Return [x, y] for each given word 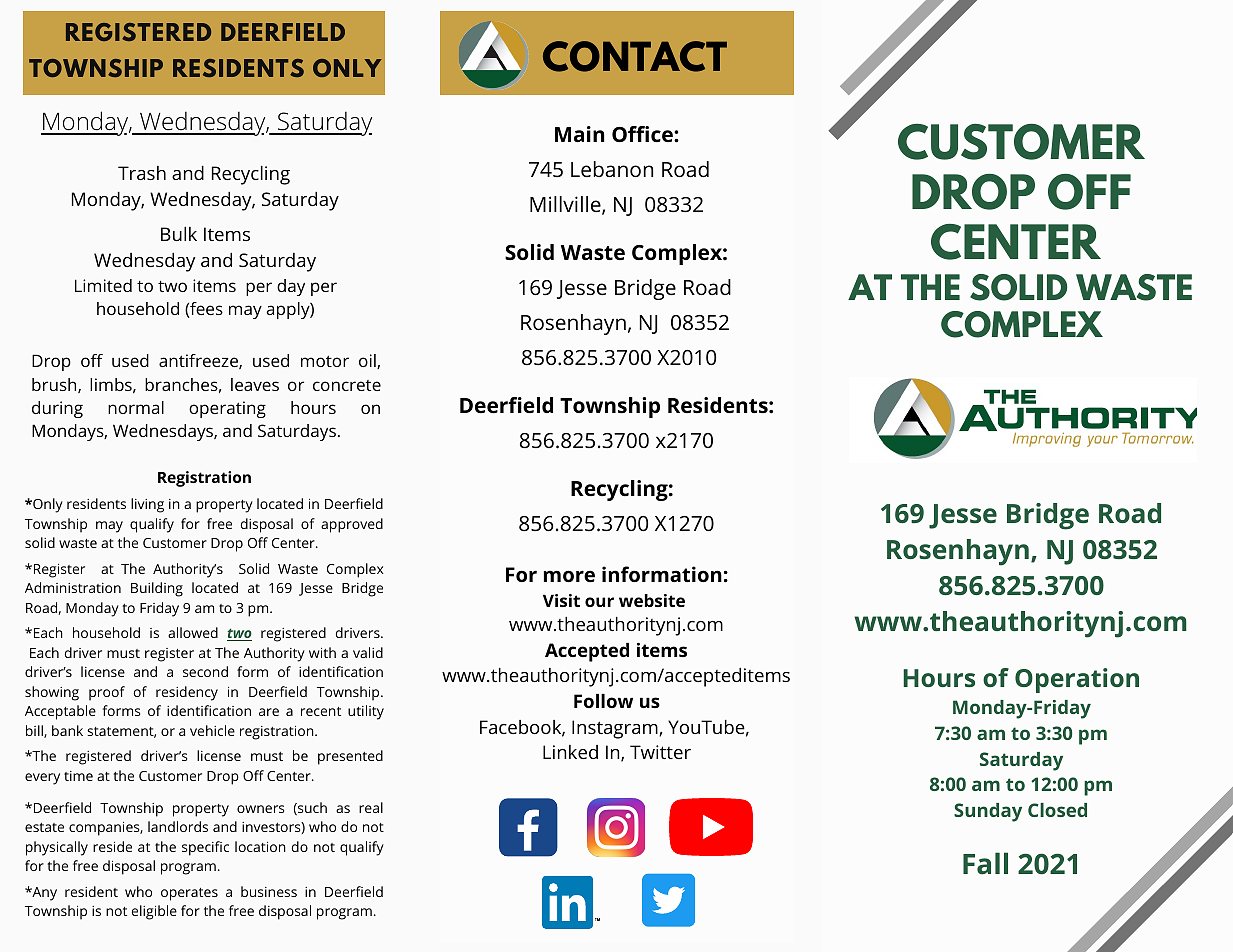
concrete [347, 385]
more [569, 576]
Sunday [988, 812]
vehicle [212, 730]
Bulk [179, 234]
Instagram [616, 729]
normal [136, 407]
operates [189, 894]
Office [643, 134]
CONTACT [635, 56]
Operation [1077, 680]
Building [157, 589]
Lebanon [612, 169]
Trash [142, 173]
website [652, 600]
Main [579, 134]
